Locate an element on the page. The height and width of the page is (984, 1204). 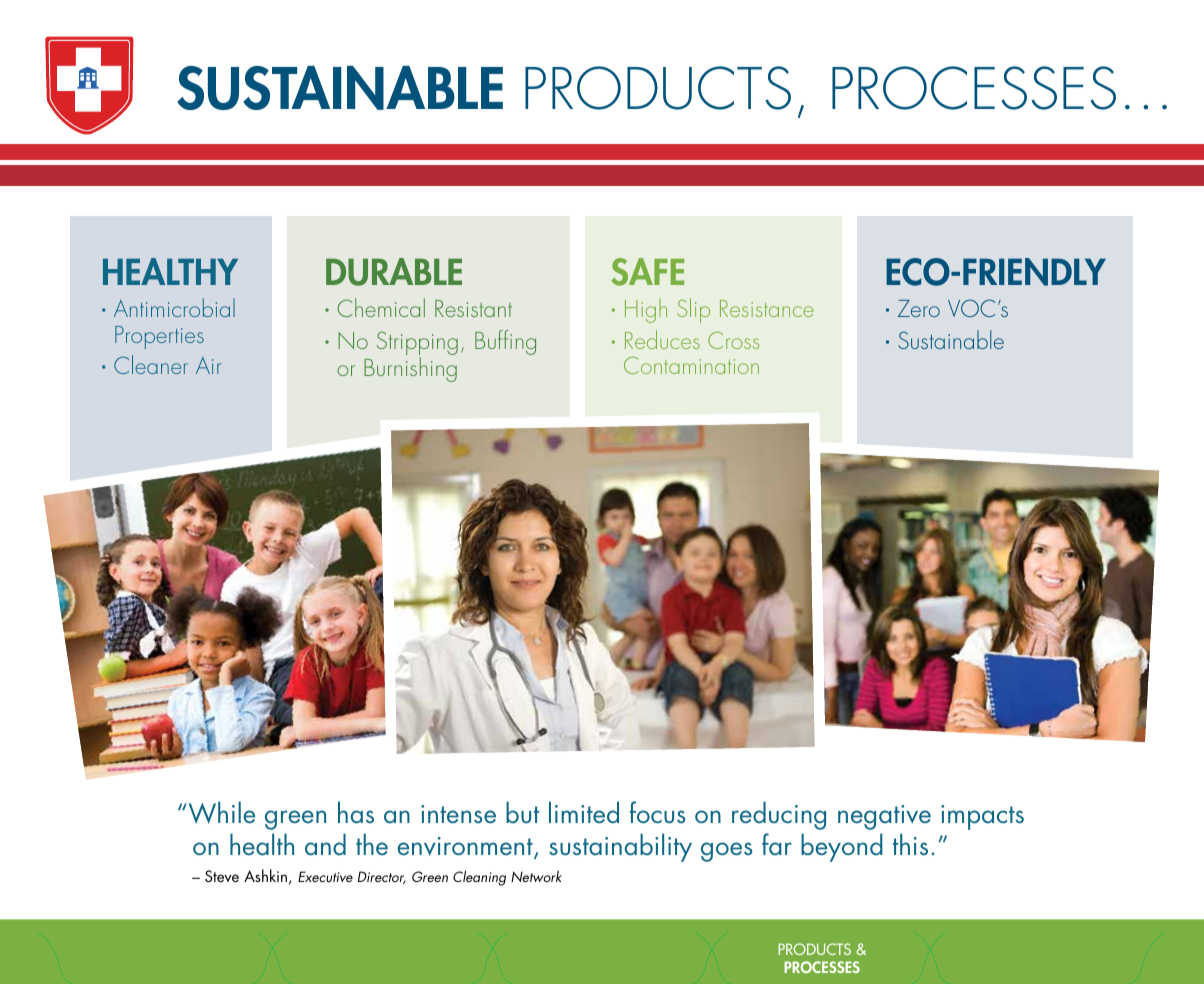
Antimicrobial is located at coordinates (174, 307).
